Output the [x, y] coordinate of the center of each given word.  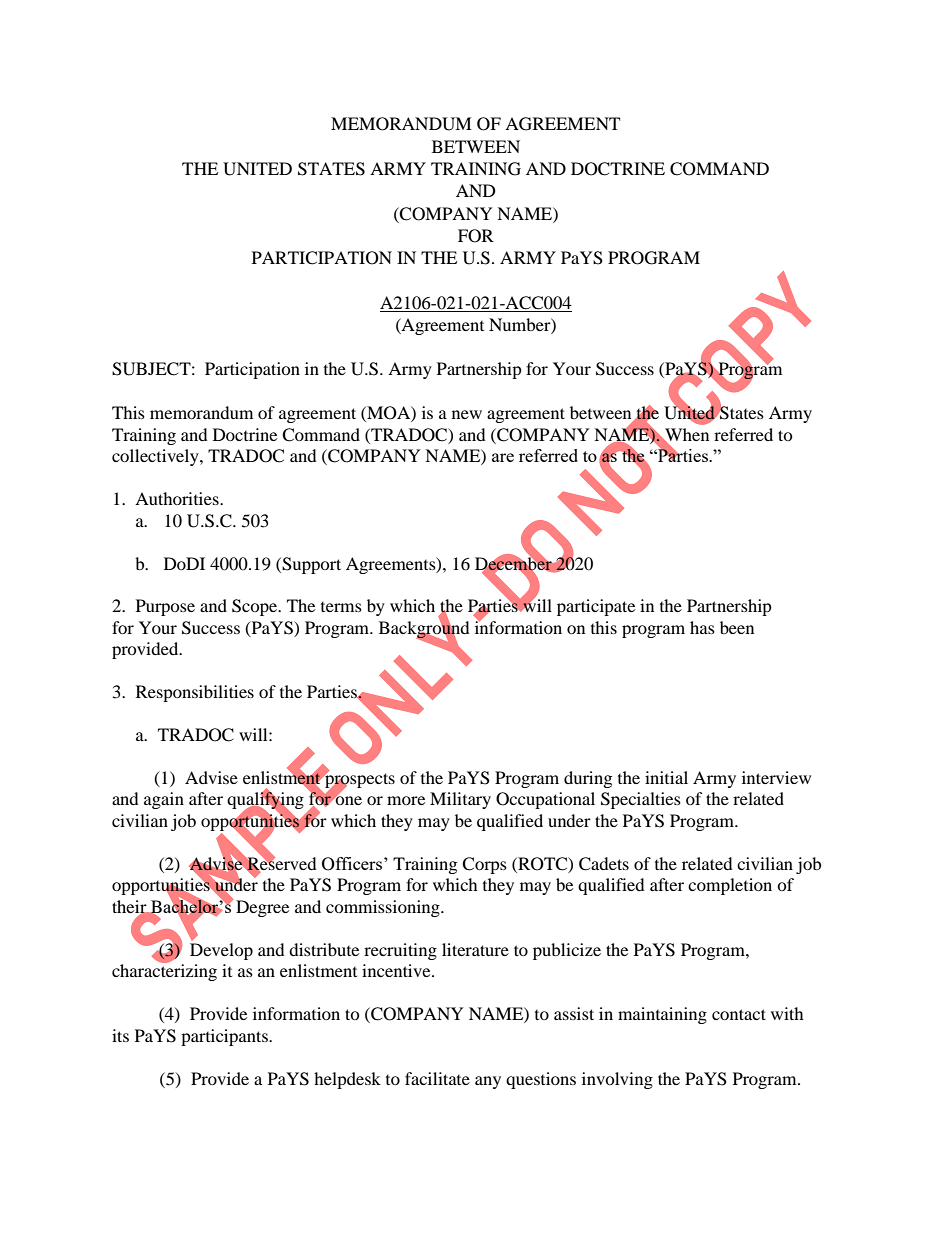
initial [666, 777]
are [503, 457]
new [467, 414]
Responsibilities [195, 693]
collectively [156, 457]
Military [460, 800]
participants [225, 1037]
